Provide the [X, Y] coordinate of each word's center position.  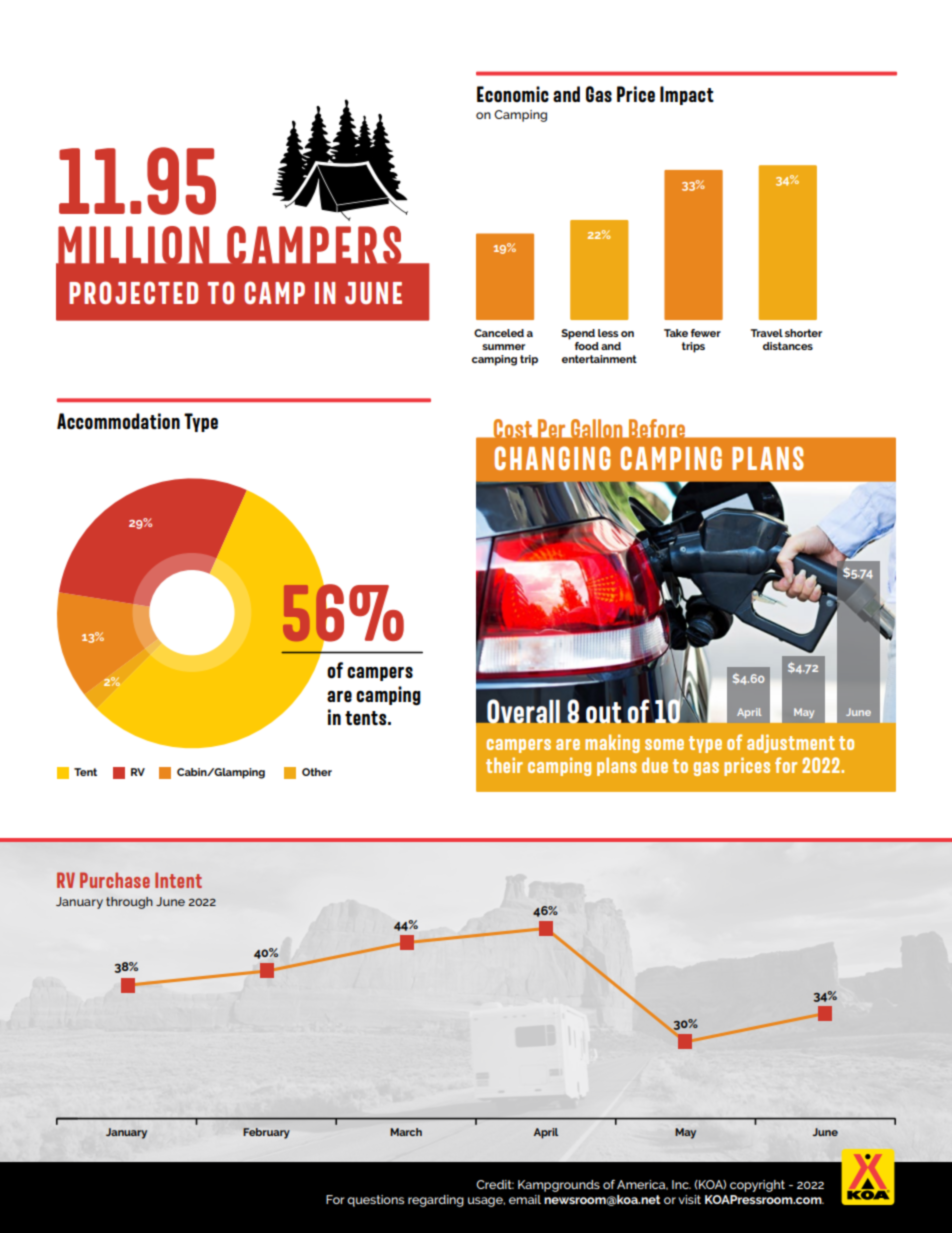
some [664, 744]
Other [317, 772]
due [655, 765]
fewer [706, 333]
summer [503, 347]
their [504, 765]
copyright [757, 1186]
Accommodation [118, 421]
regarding [436, 1201]
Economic [513, 94]
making [612, 743]
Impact [687, 95]
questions [375, 1201]
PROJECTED [133, 292]
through [129, 903]
